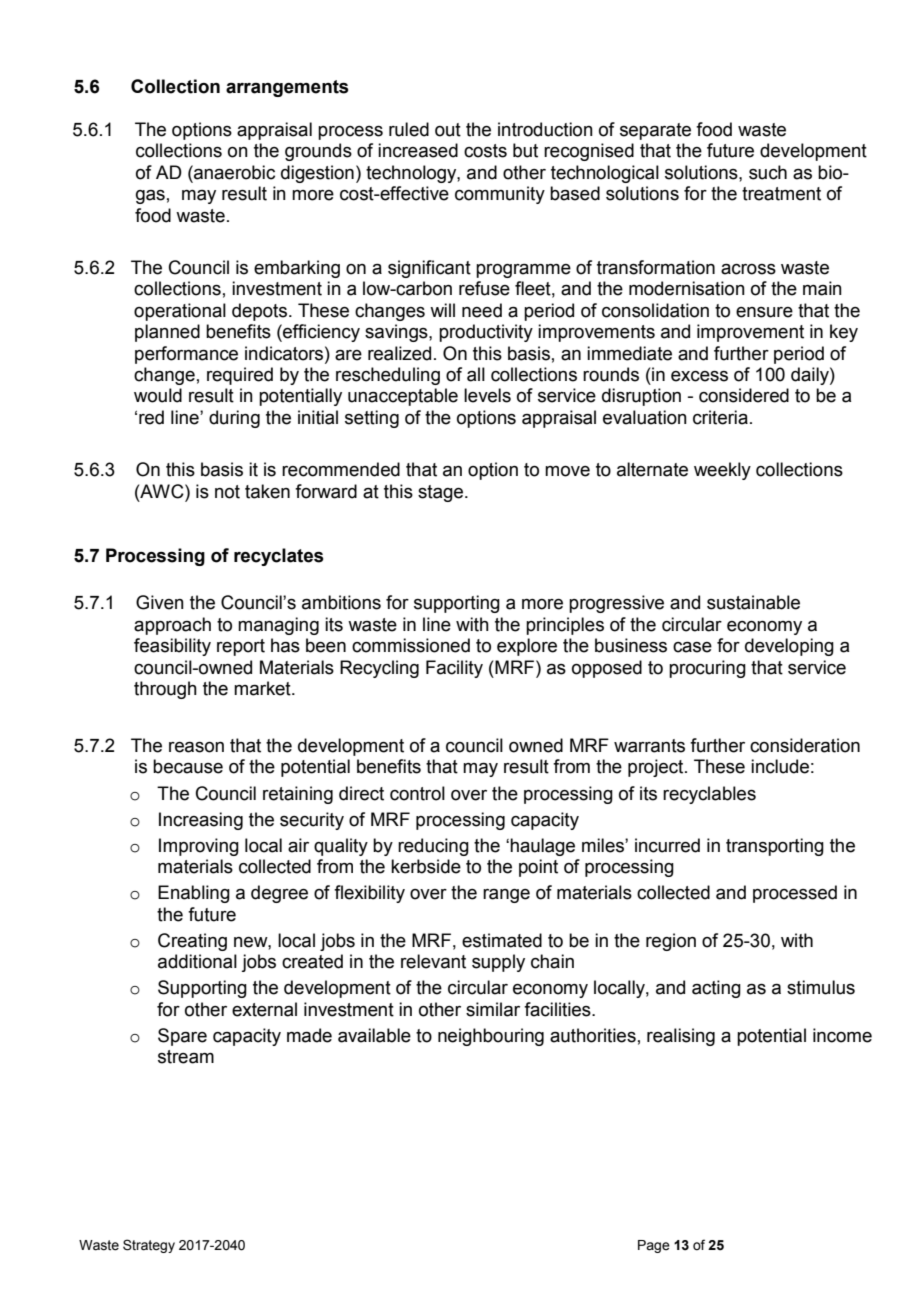  Describe the element at coordinates (707, 669) in the document. I see `procuring` at that location.
